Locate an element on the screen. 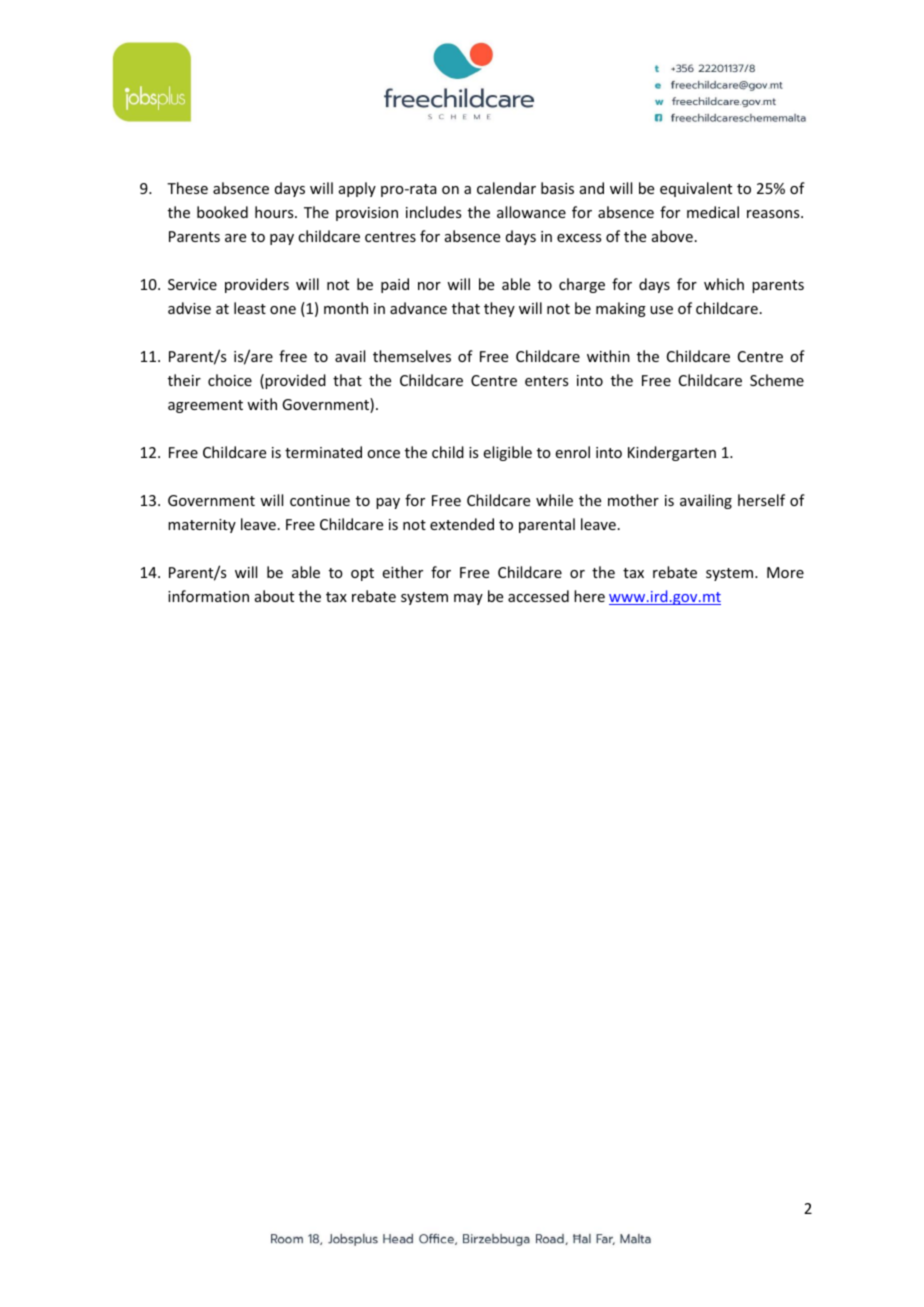 Image resolution: width=924 pixels, height=1307 pixels. terminated is located at coordinates (323, 452).
